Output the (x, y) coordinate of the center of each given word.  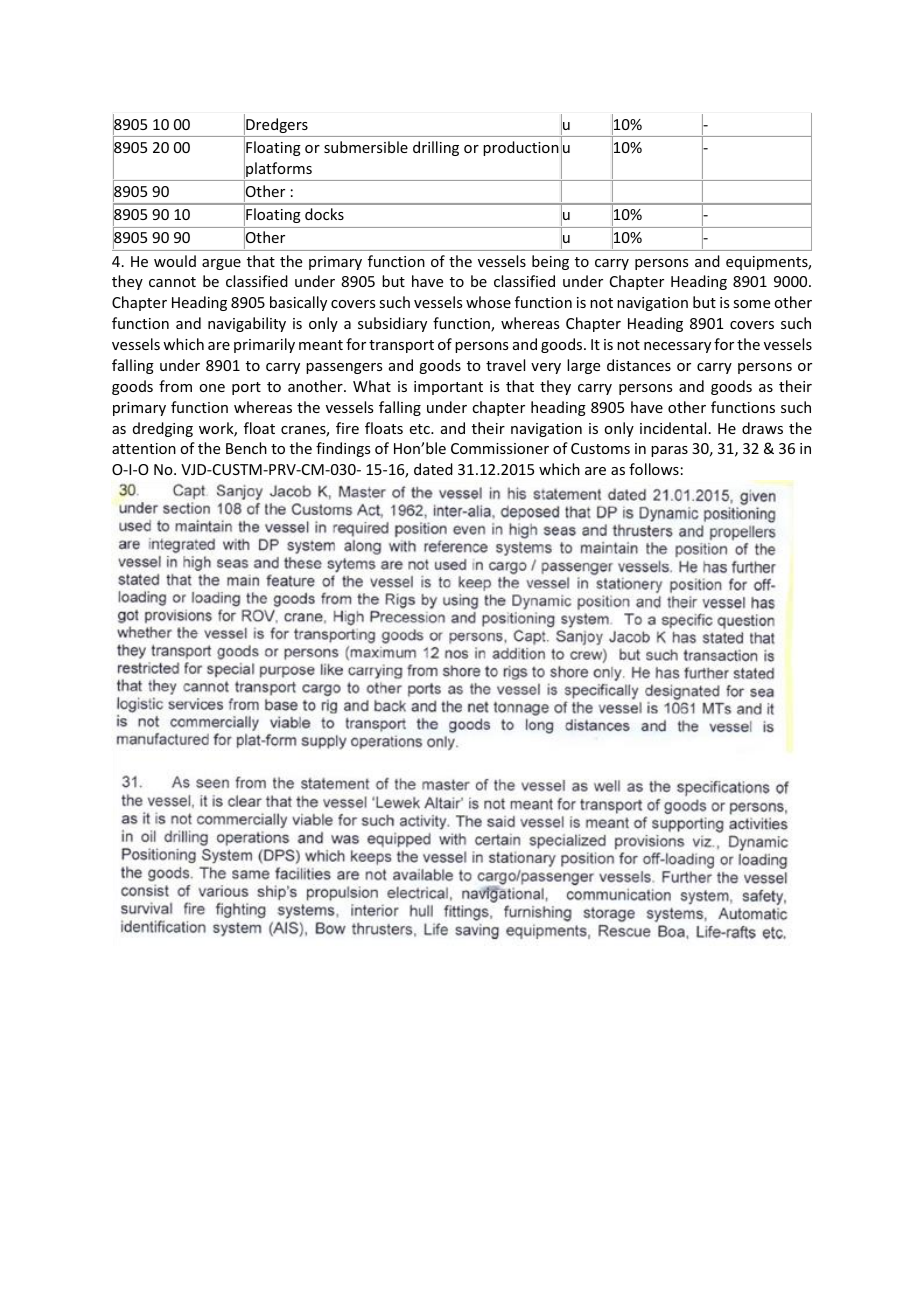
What (372, 386)
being (550, 262)
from (175, 386)
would (175, 261)
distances (639, 365)
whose (488, 302)
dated (433, 469)
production (521, 148)
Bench (246, 448)
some (751, 304)
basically (298, 303)
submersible (366, 147)
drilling (436, 148)
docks (324, 214)
